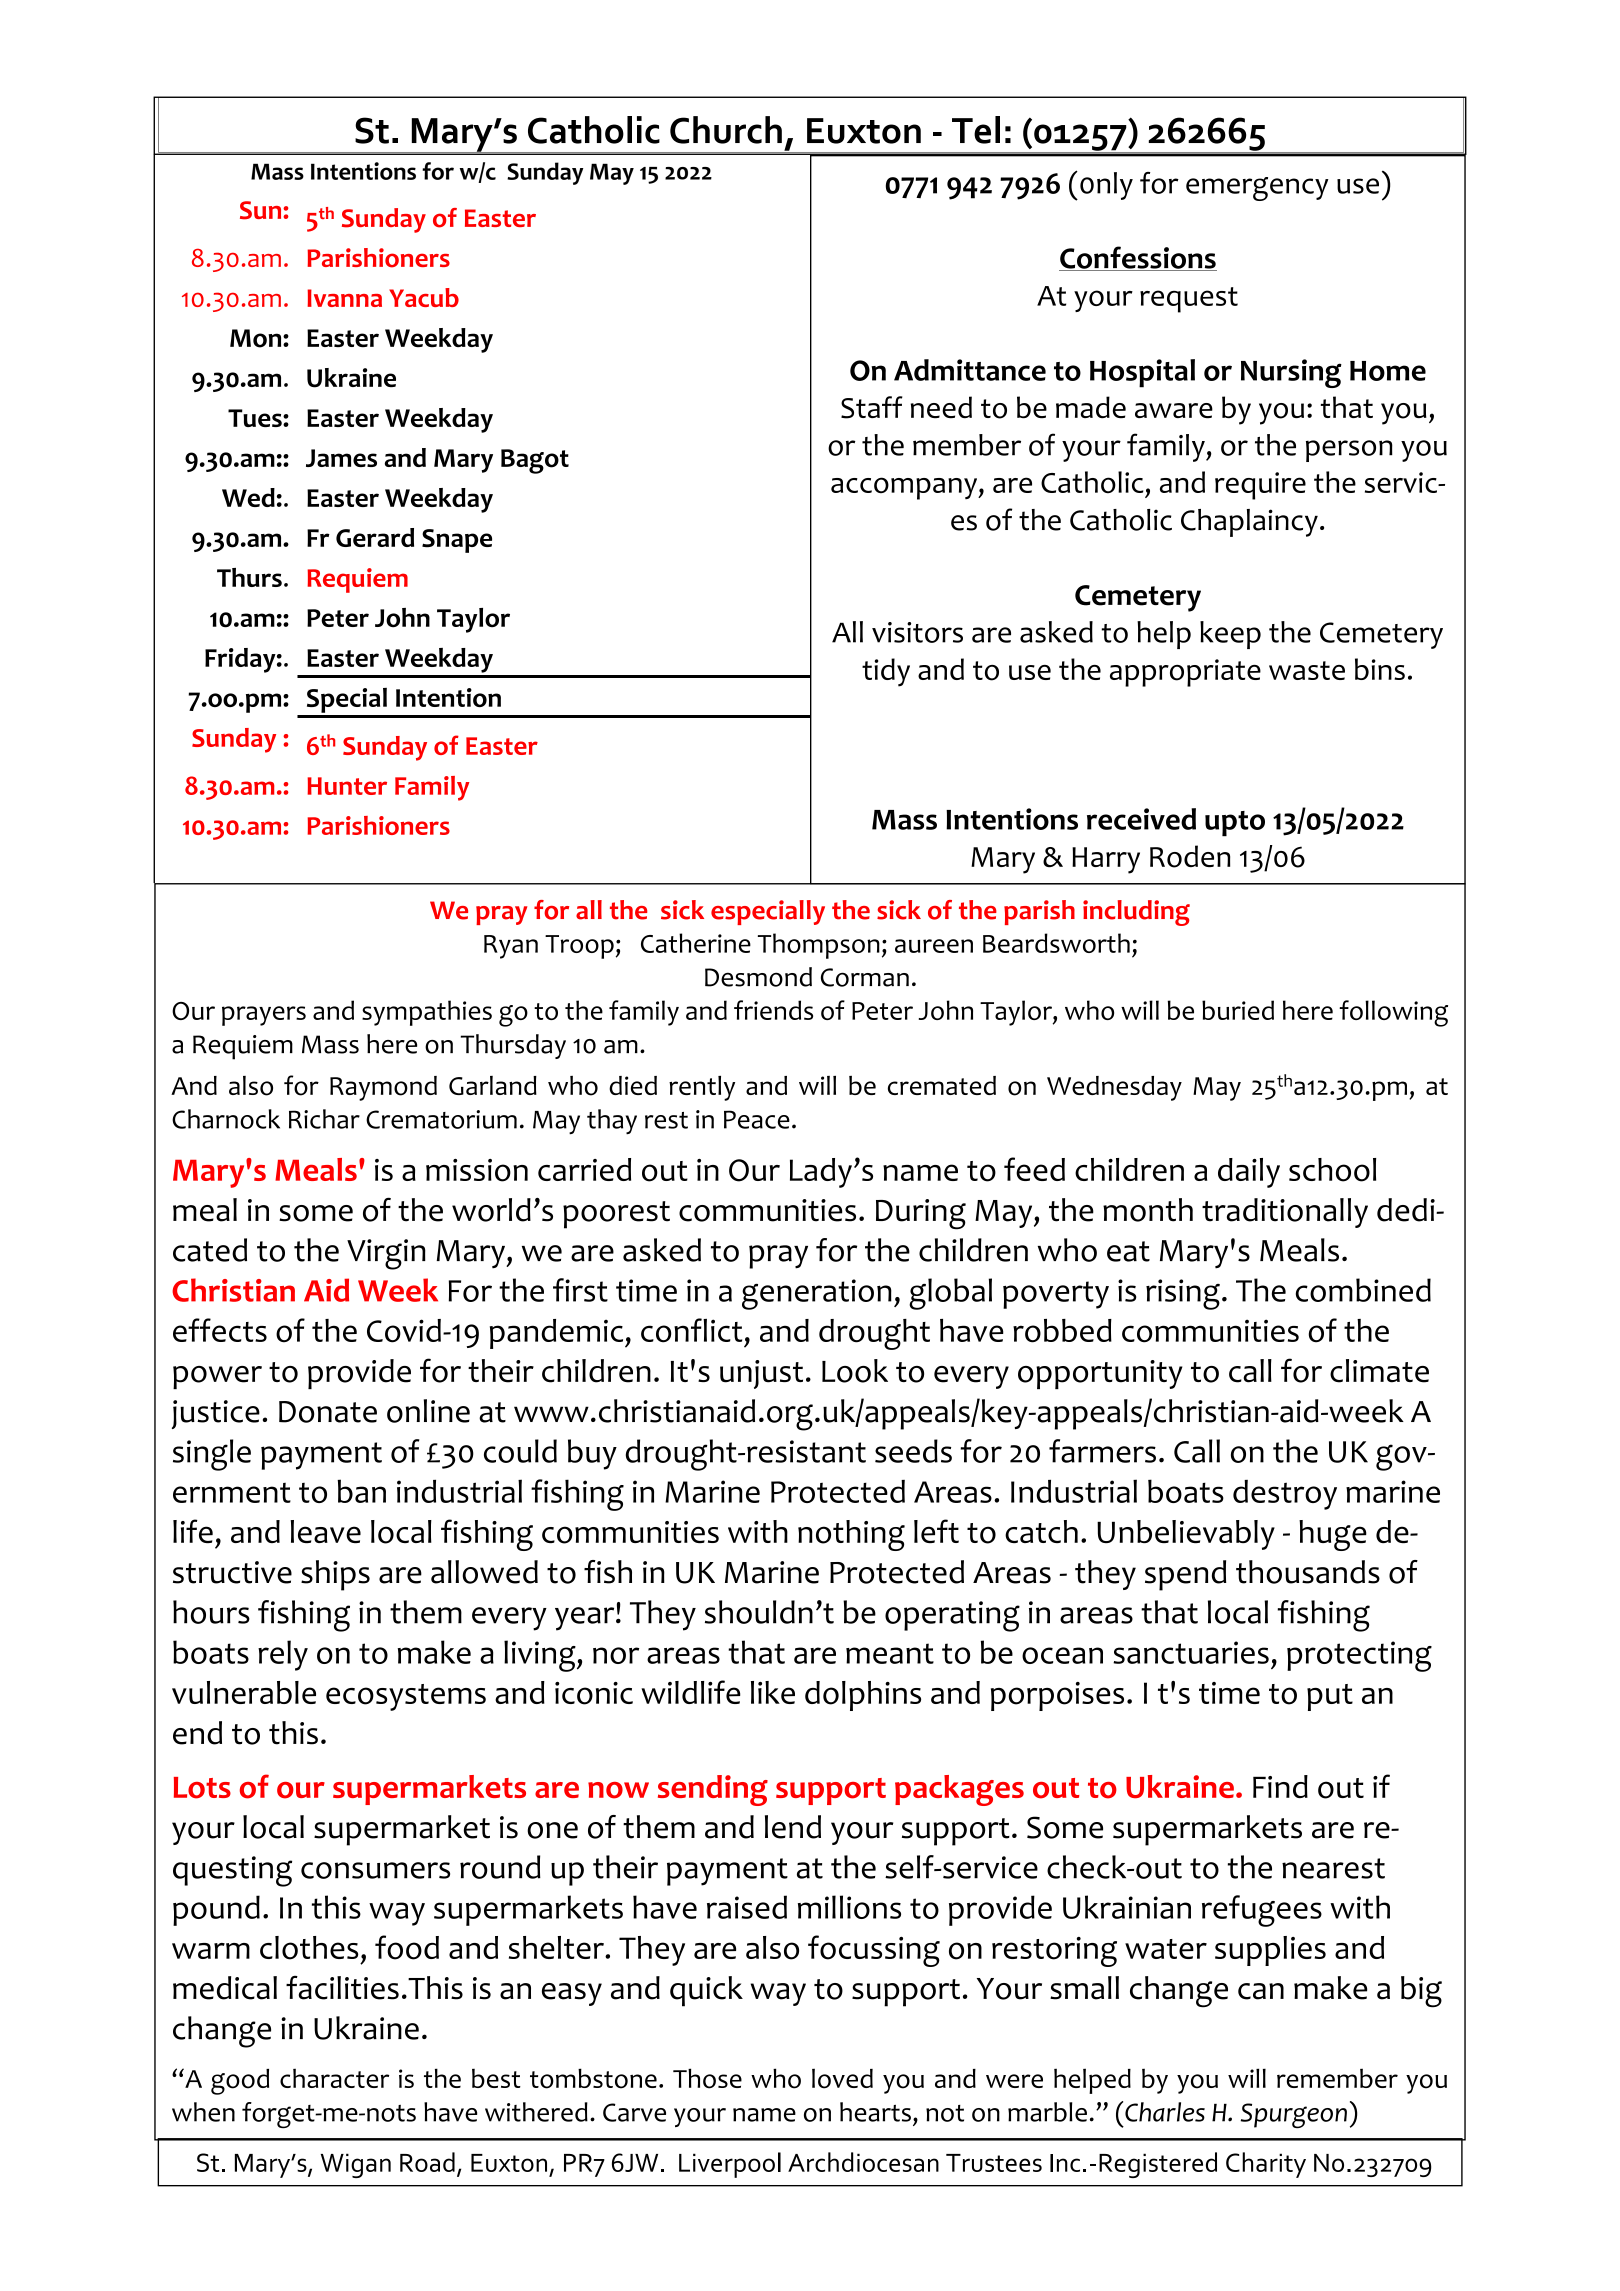 The height and width of the page is (2291, 1620). Describe the element at coordinates (1257, 189) in the page. I see `emergency` at that location.
